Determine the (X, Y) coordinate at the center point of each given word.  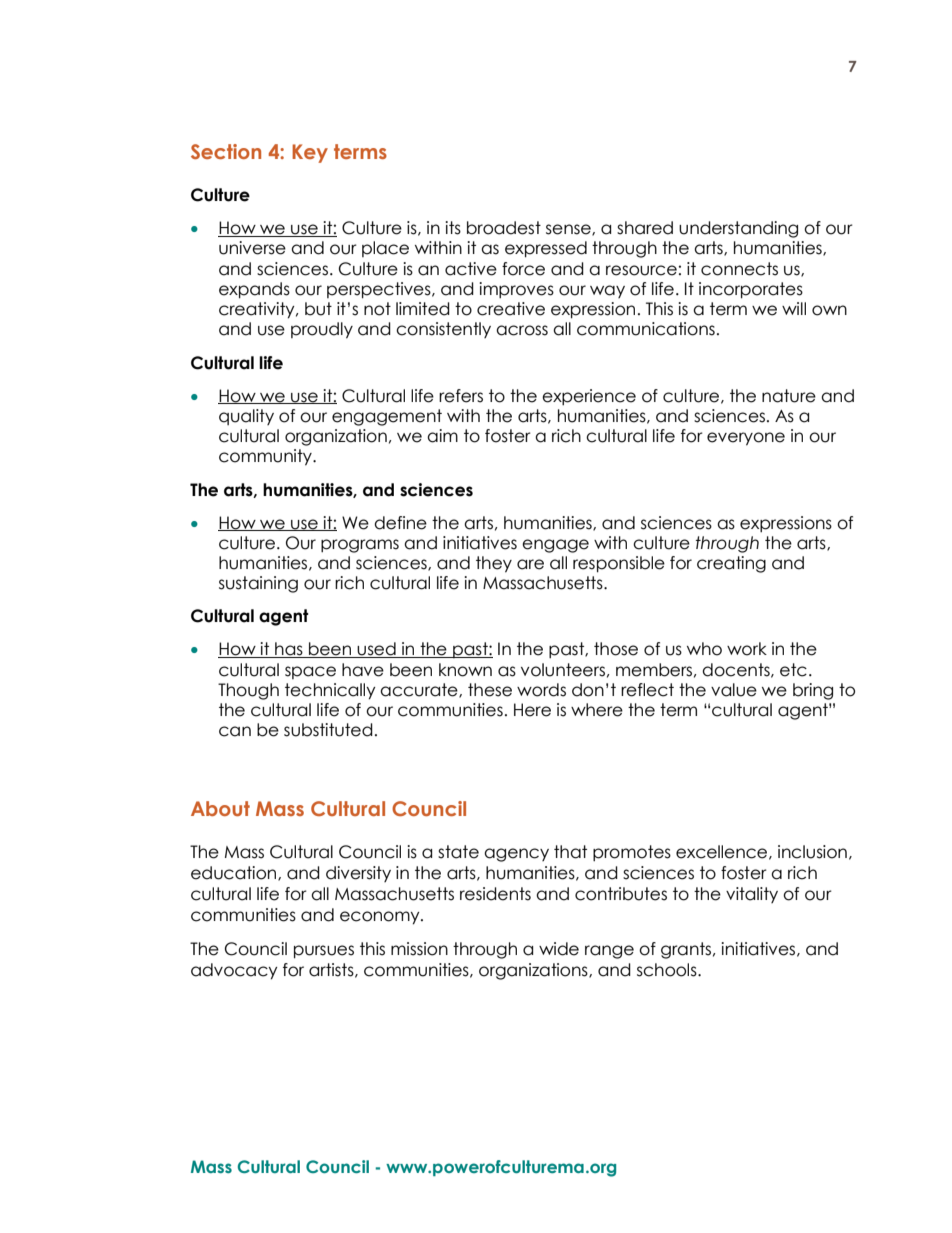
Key (310, 153)
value (734, 690)
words (541, 690)
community (266, 457)
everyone (746, 439)
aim (442, 436)
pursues (324, 952)
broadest (504, 228)
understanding (738, 229)
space (310, 672)
